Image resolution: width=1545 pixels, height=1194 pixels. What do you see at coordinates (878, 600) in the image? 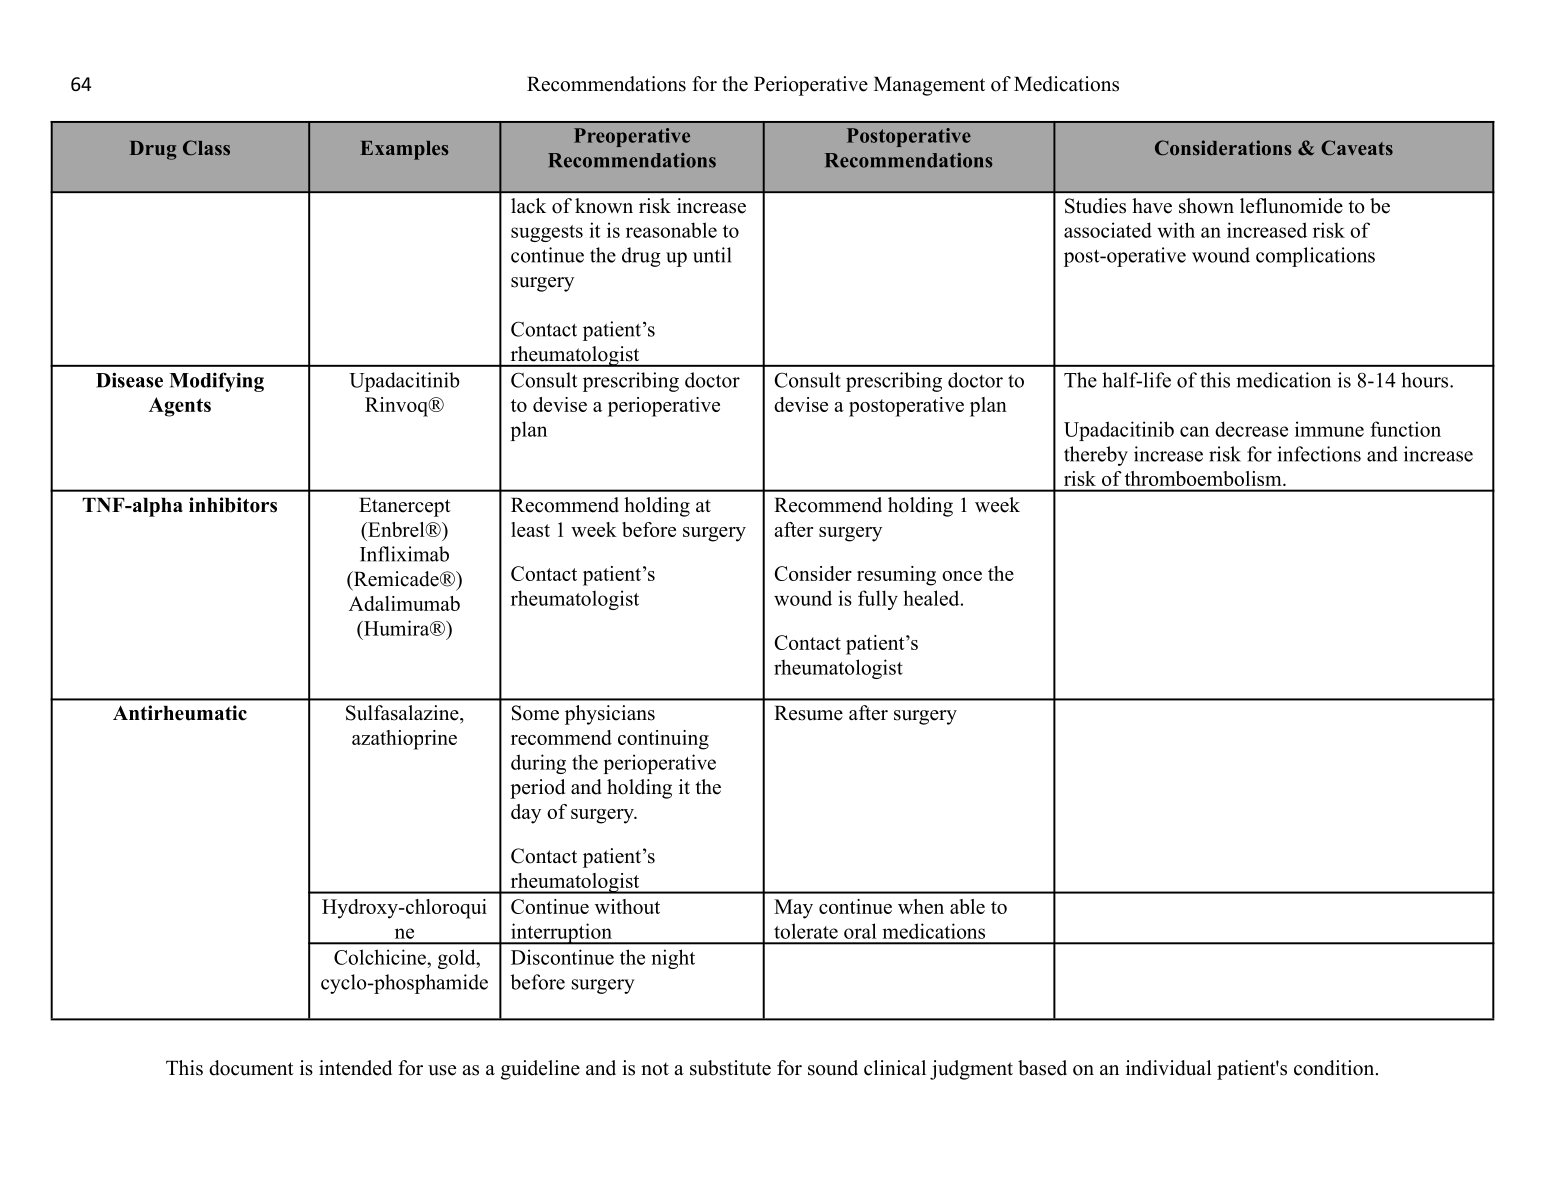
I see `fully` at bounding box center [878, 600].
